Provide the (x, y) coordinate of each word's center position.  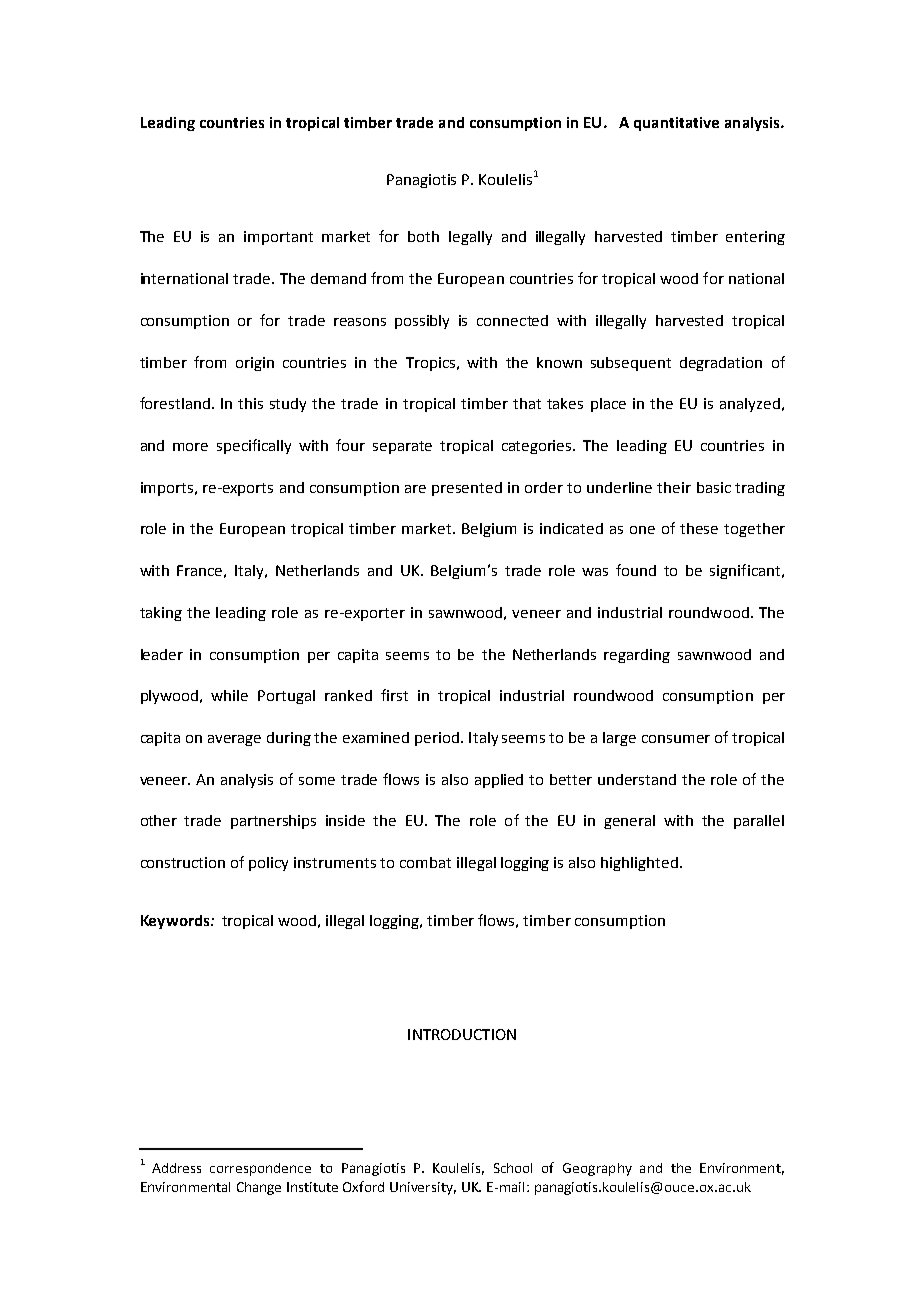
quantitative (676, 124)
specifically (254, 446)
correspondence (260, 1169)
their (674, 487)
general (629, 822)
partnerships (273, 822)
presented (467, 489)
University (423, 1188)
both (423, 236)
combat (425, 862)
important (278, 238)
